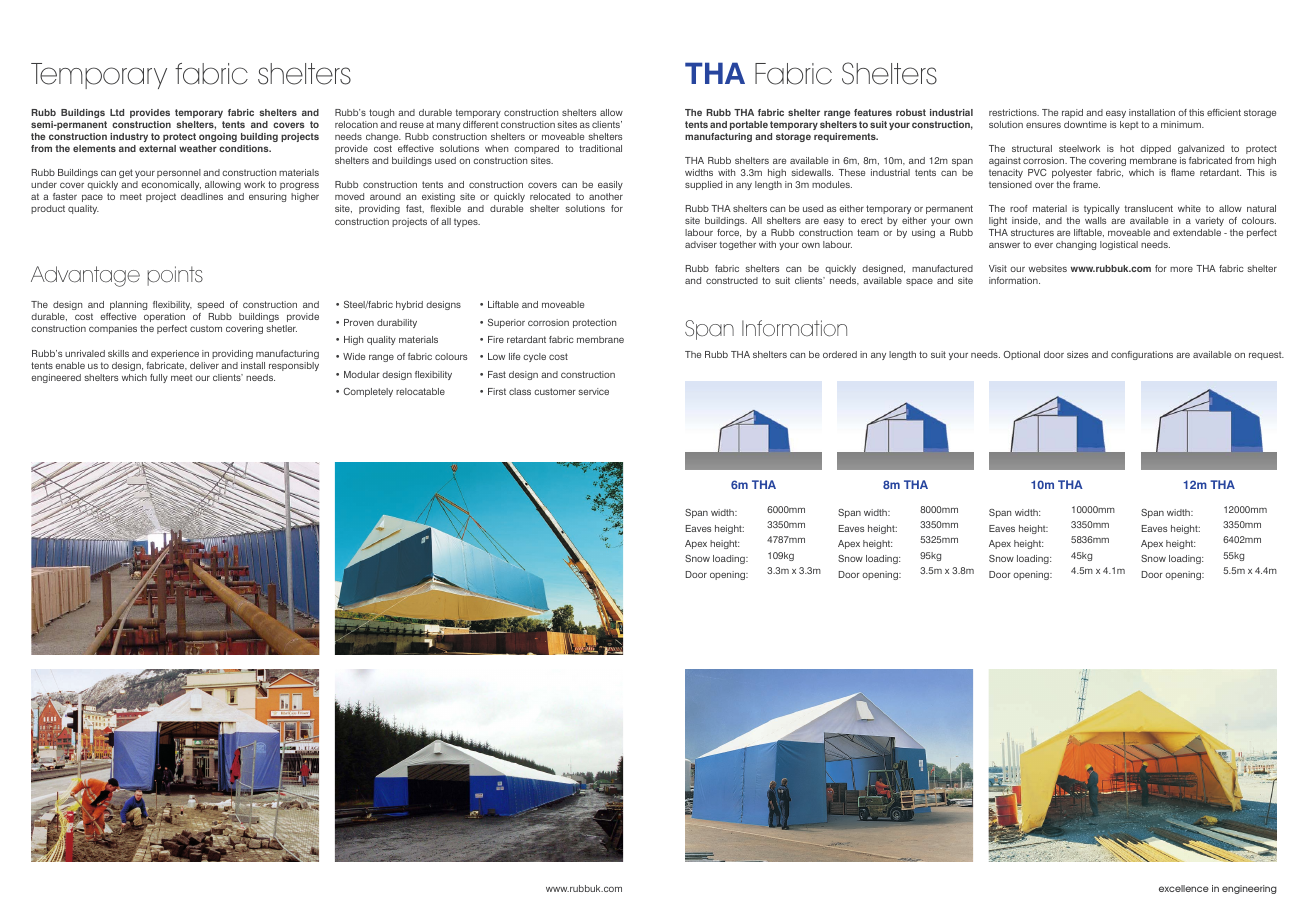  Describe the element at coordinates (159, 378) in the document. I see `fully` at that location.
